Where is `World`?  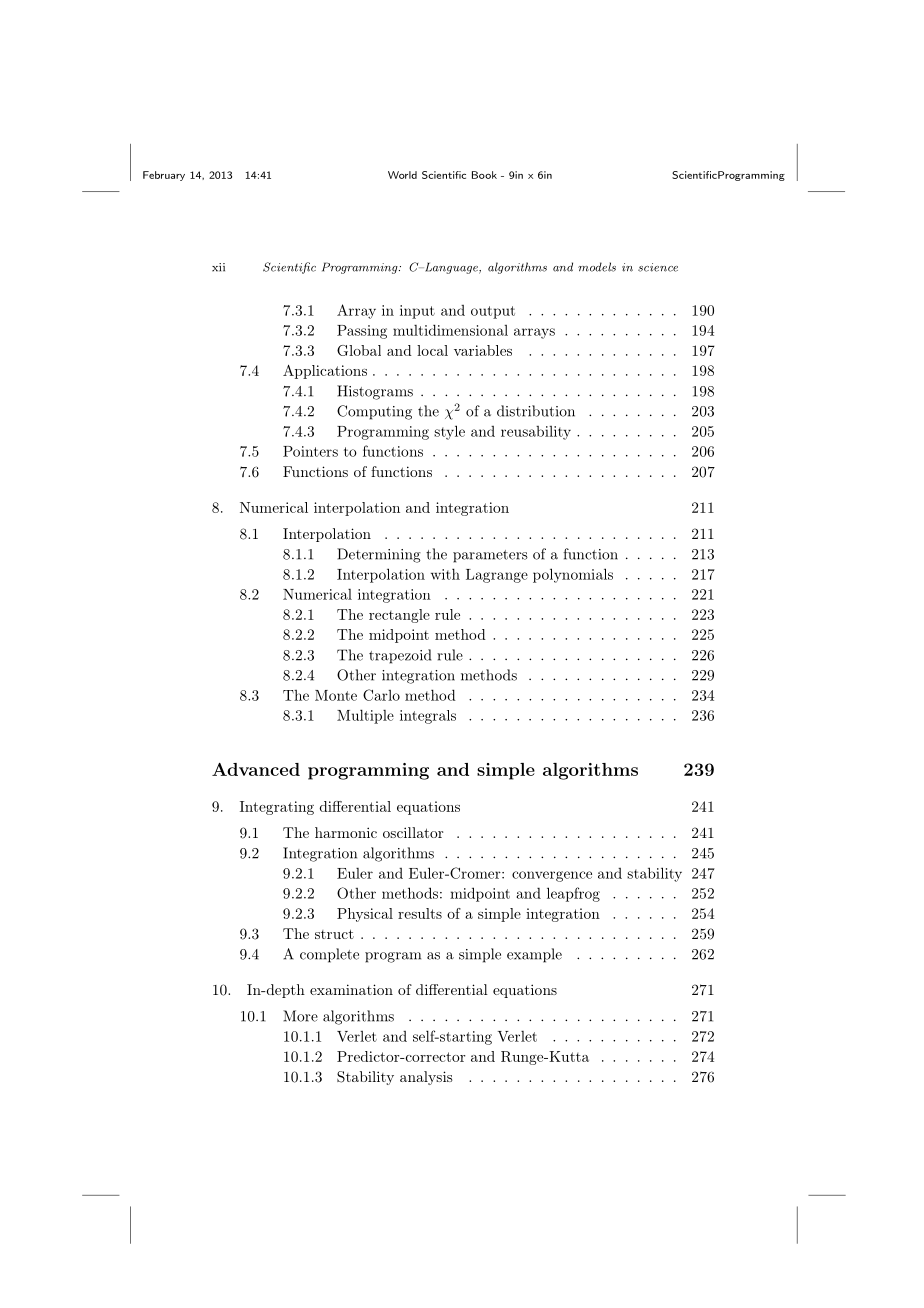
World is located at coordinates (402, 175).
